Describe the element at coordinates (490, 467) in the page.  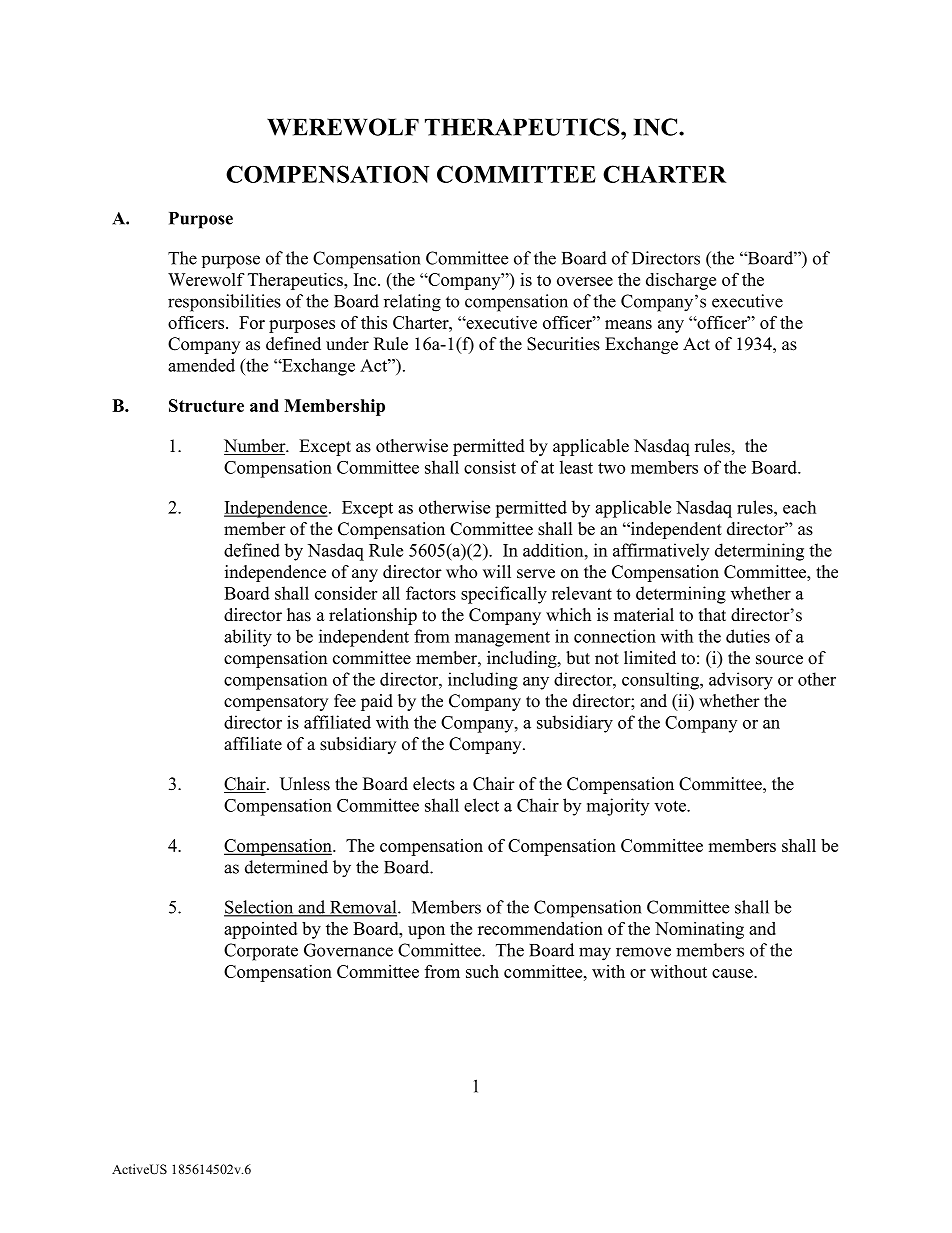
I see `consist` at that location.
